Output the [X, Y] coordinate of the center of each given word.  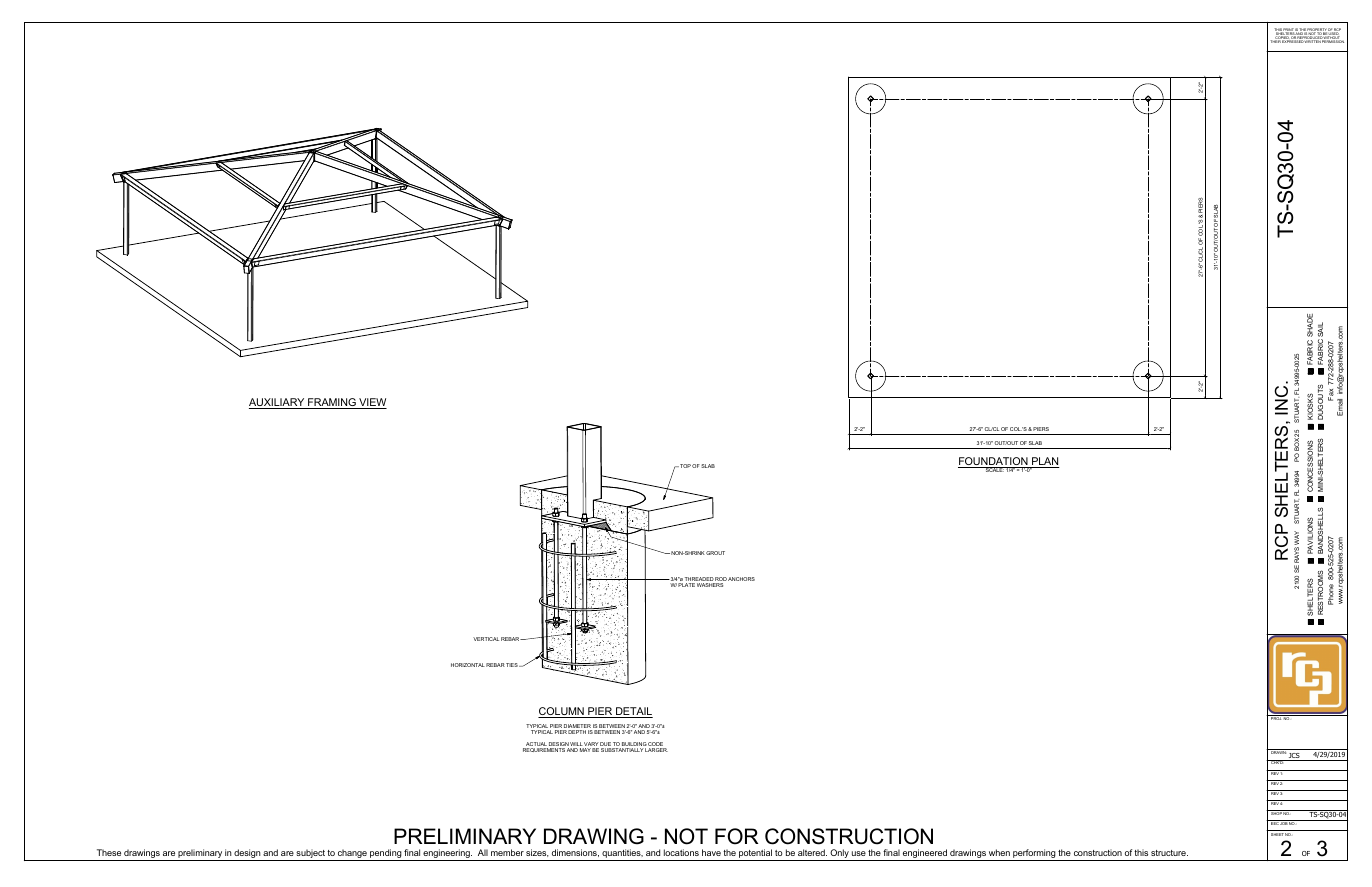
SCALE [994, 469]
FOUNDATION [994, 462]
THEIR [1275, 41]
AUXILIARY [278, 403]
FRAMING [332, 403]
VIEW [372, 403]
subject [311, 855]
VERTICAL [486, 639]
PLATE [686, 585]
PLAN [1045, 462]
